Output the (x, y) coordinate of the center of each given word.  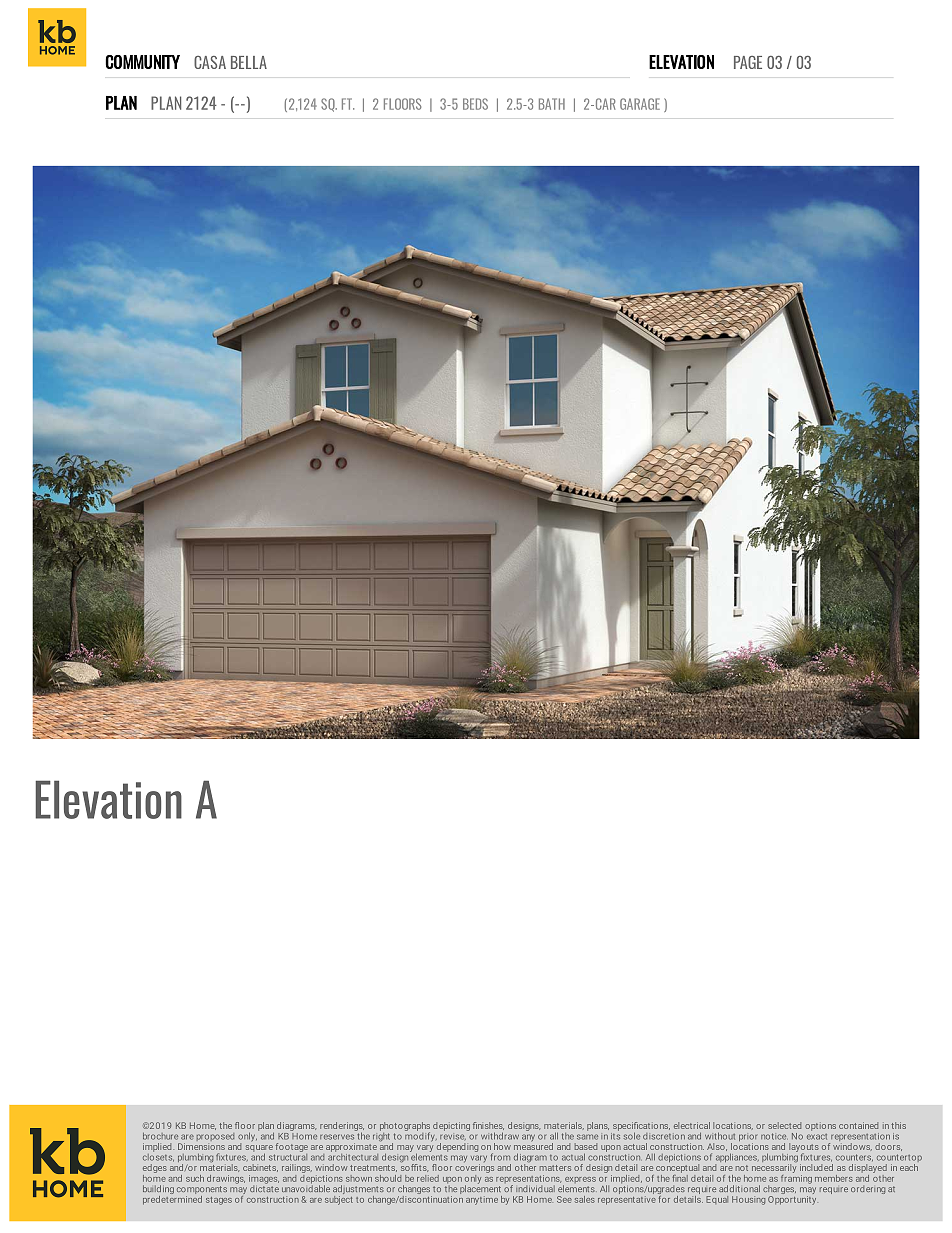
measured (533, 1146)
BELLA (249, 62)
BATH (552, 104)
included (816, 1167)
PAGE (748, 62)
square (259, 1149)
